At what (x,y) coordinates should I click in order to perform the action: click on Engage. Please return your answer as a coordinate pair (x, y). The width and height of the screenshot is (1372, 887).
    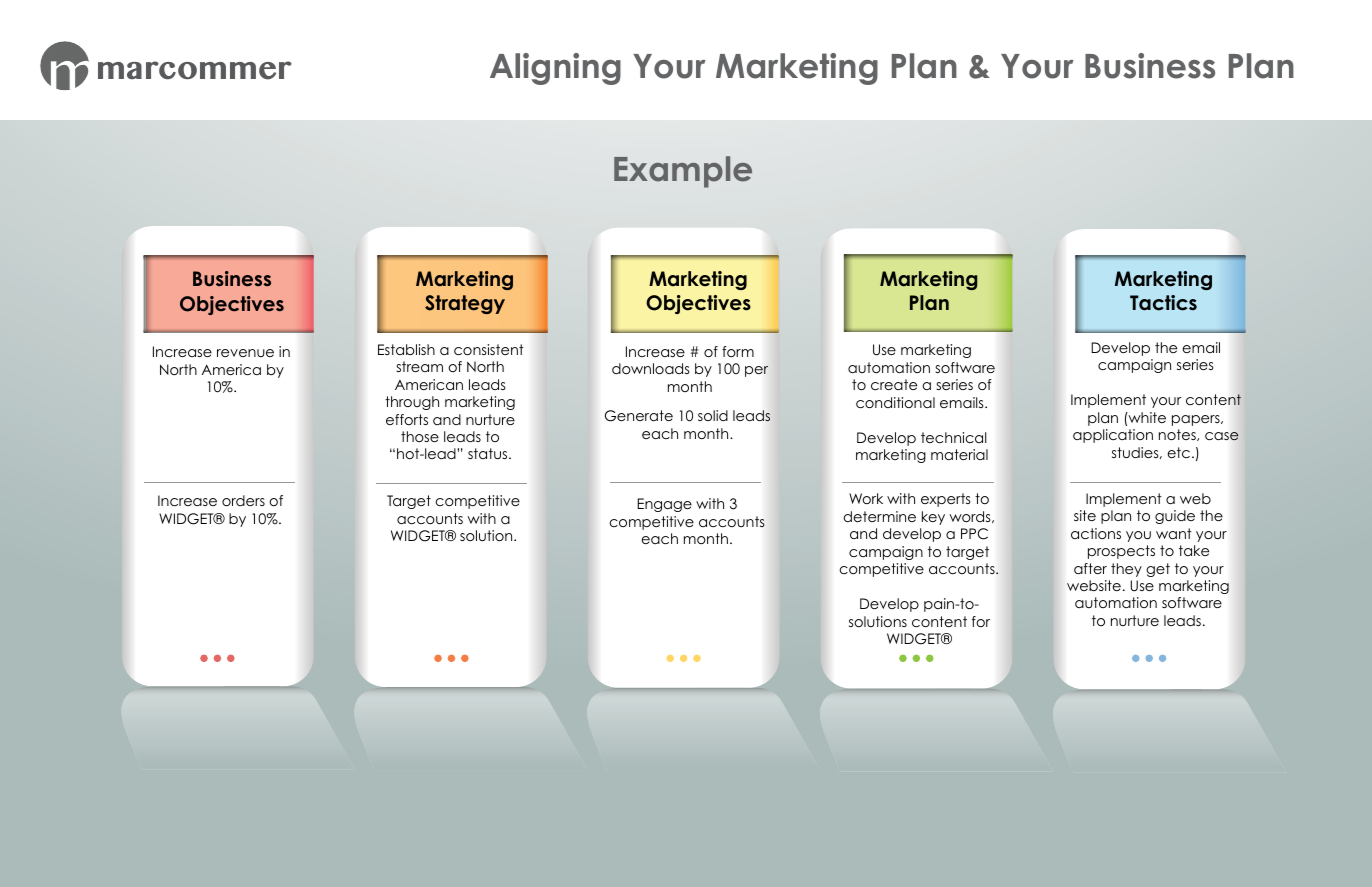
    Looking at the image, I should click on (664, 505).
